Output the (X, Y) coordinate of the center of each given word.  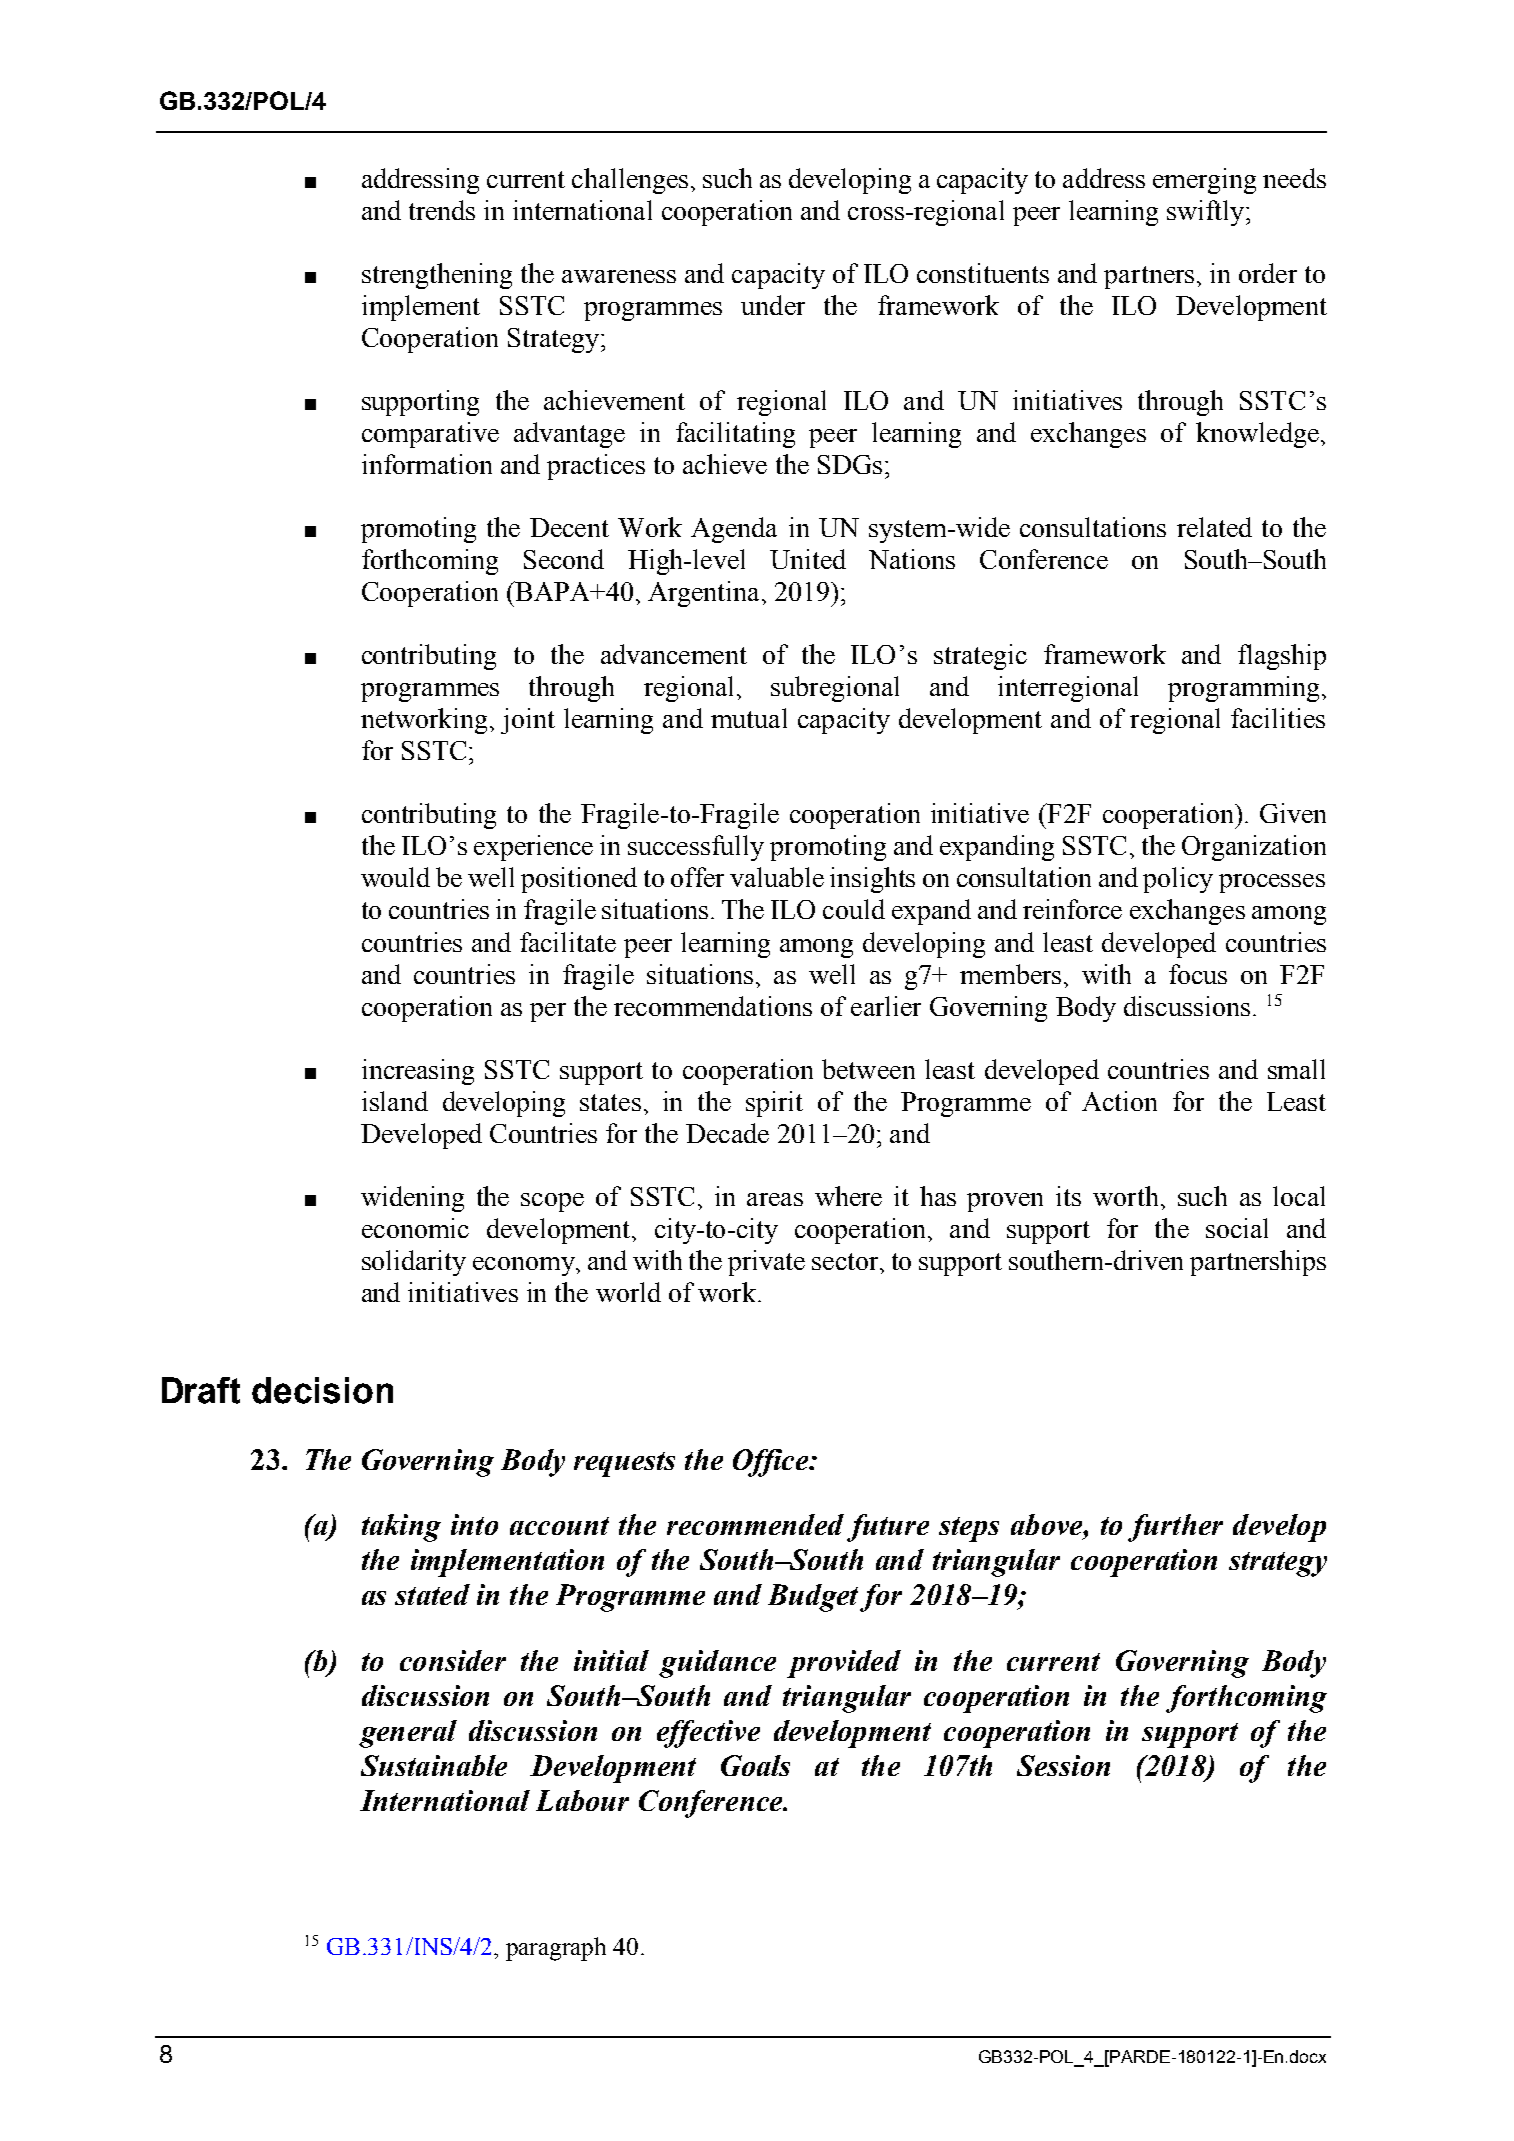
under (773, 305)
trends (442, 210)
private (766, 1263)
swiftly (1207, 213)
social (1237, 1228)
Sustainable (434, 1765)
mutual (749, 718)
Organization (1254, 848)
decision (322, 1390)
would (395, 877)
